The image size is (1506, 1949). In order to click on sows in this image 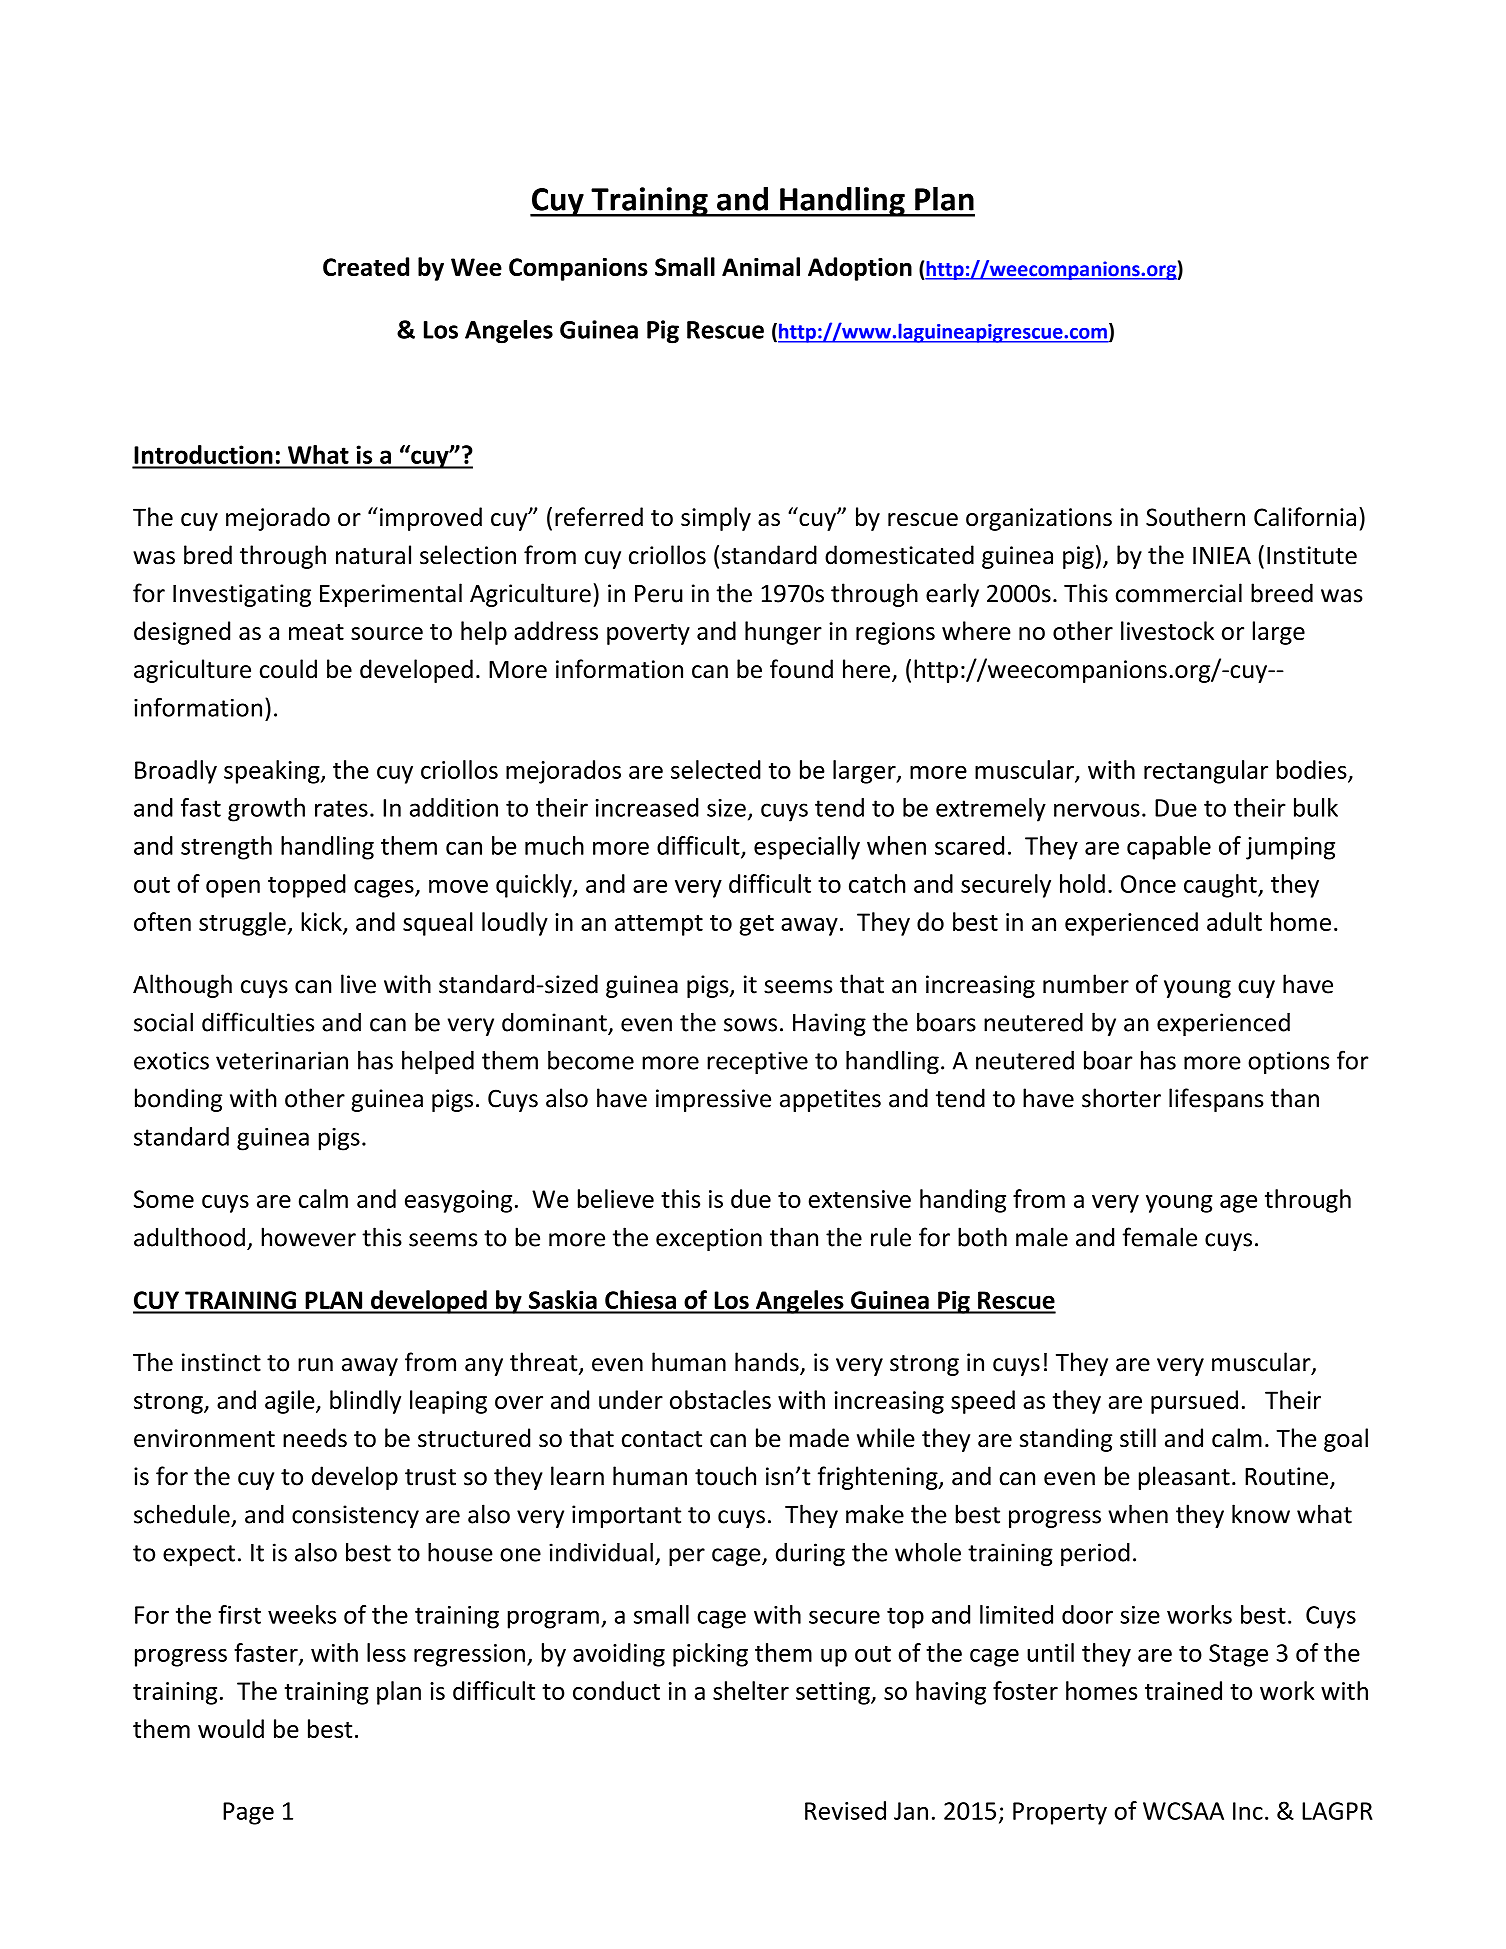, I will do `click(750, 1025)`.
